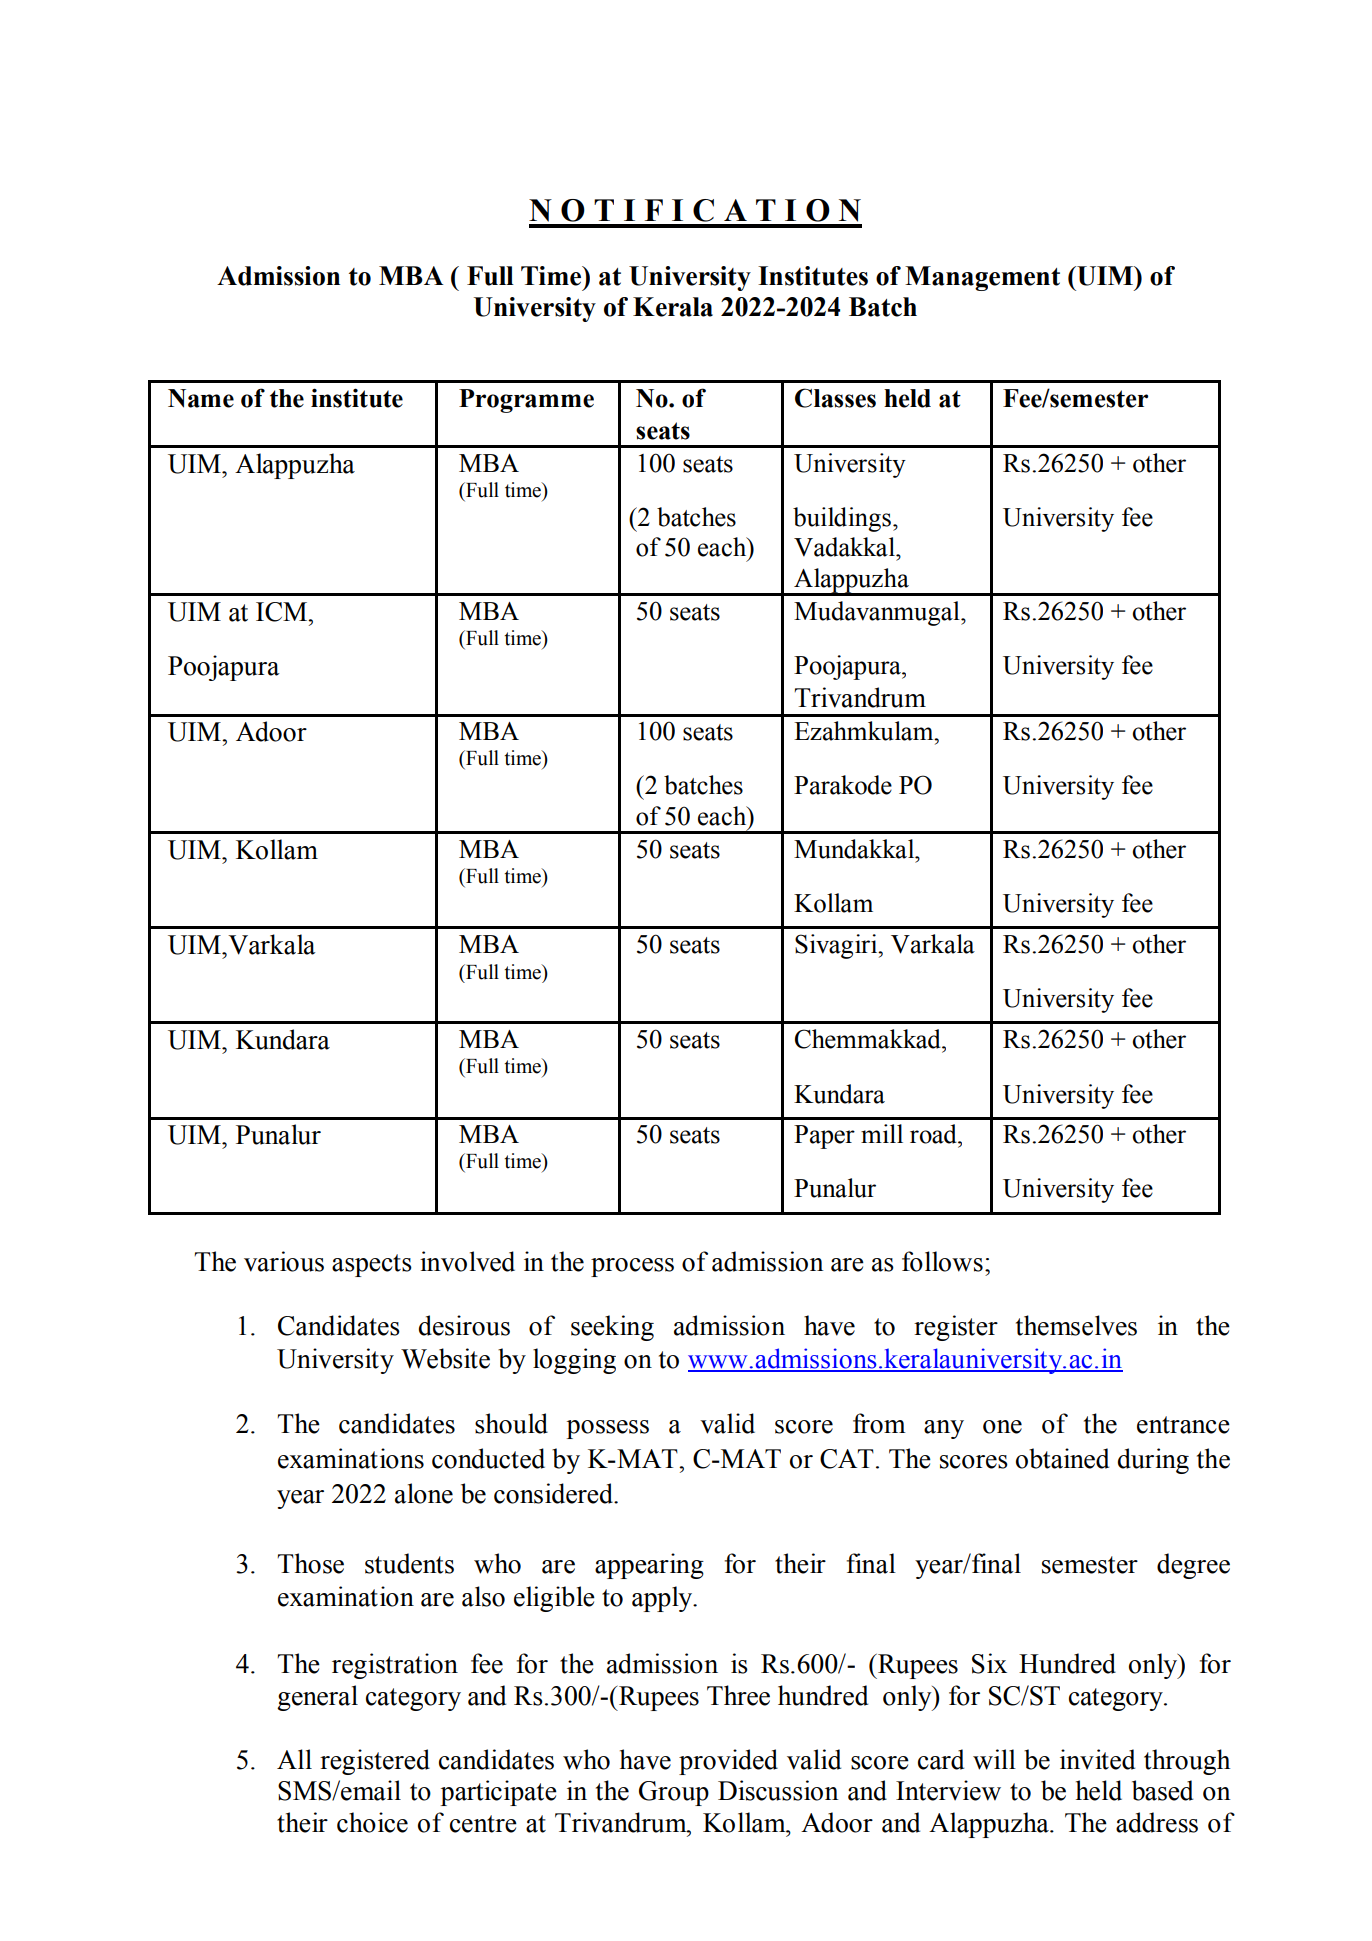 Image resolution: width=1372 pixels, height=1941 pixels. I want to click on Classes, so click(835, 398).
